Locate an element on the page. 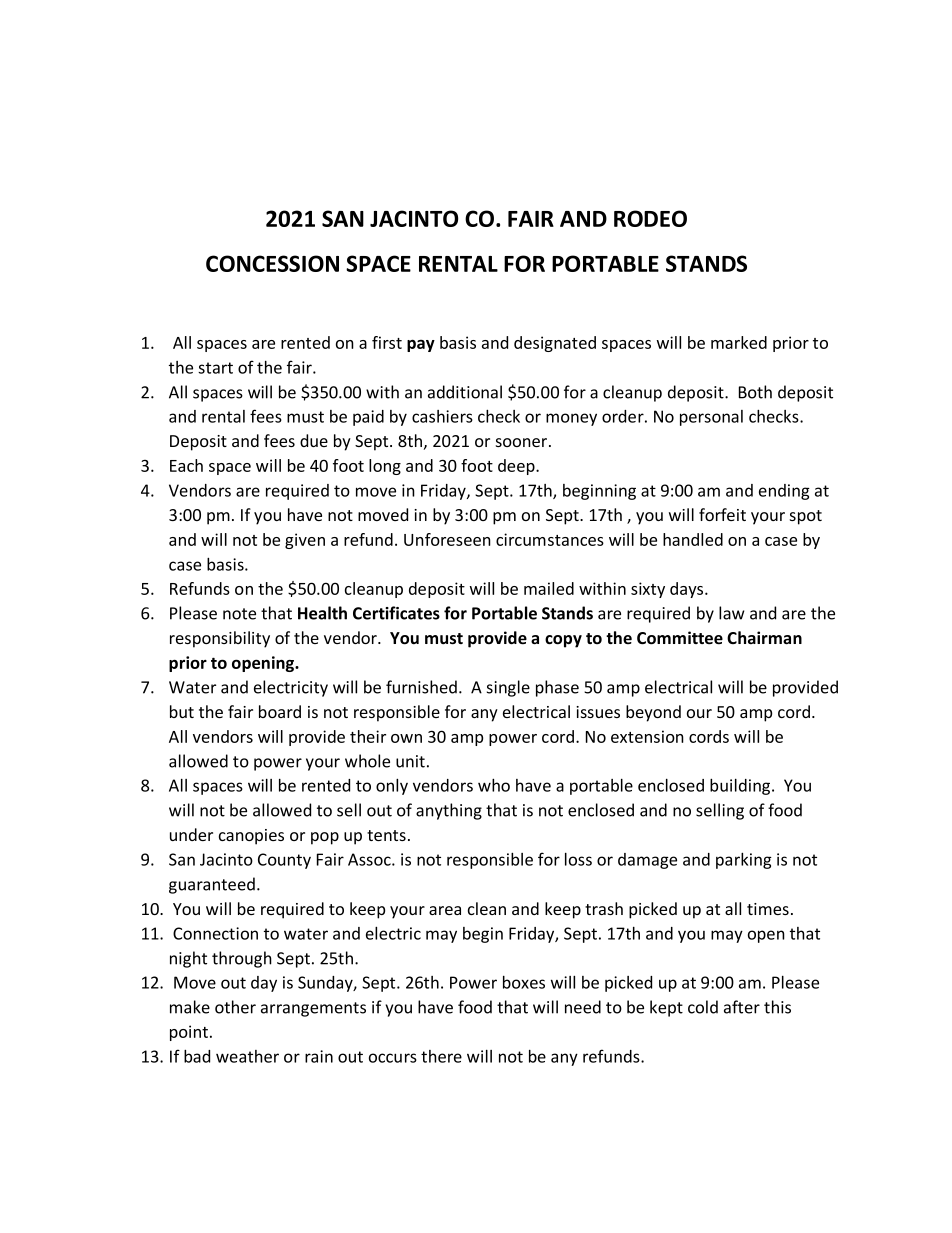 The width and height of the page is (952, 1233). marked is located at coordinates (739, 342).
